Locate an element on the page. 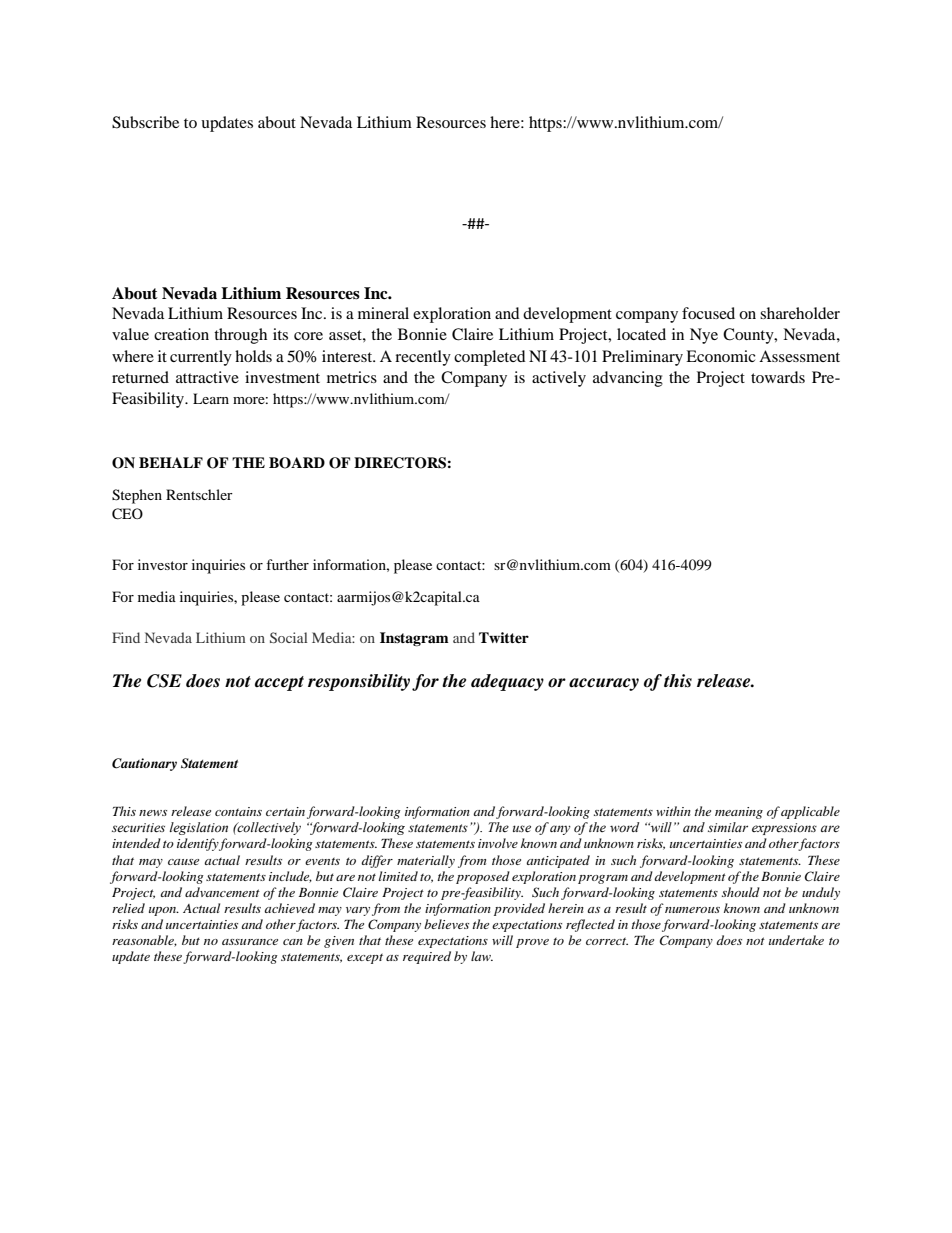 This image has width=952, height=1233. mineral is located at coordinates (383, 313).
